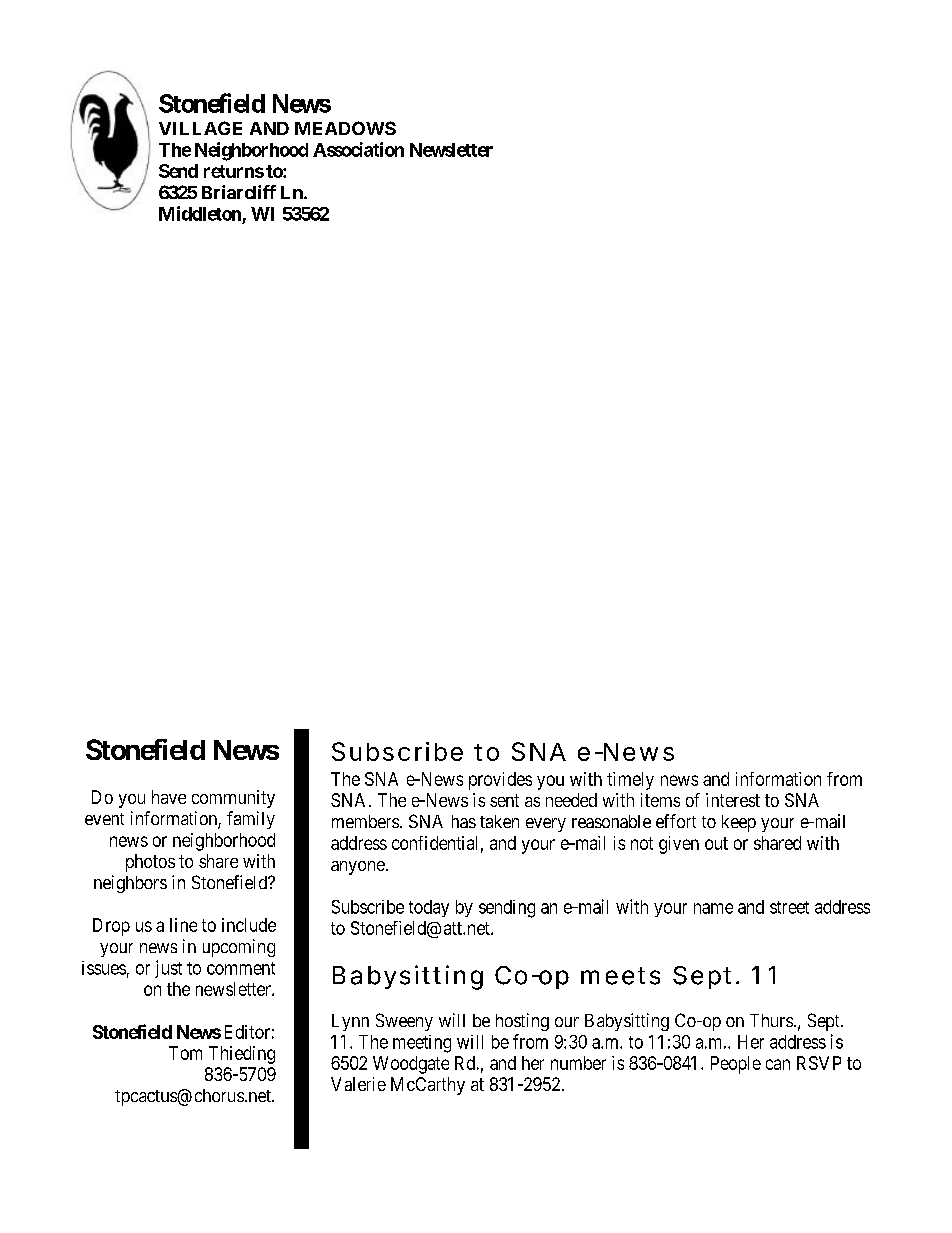 This screenshot has width=952, height=1233. I want to click on People, so click(736, 1065).
